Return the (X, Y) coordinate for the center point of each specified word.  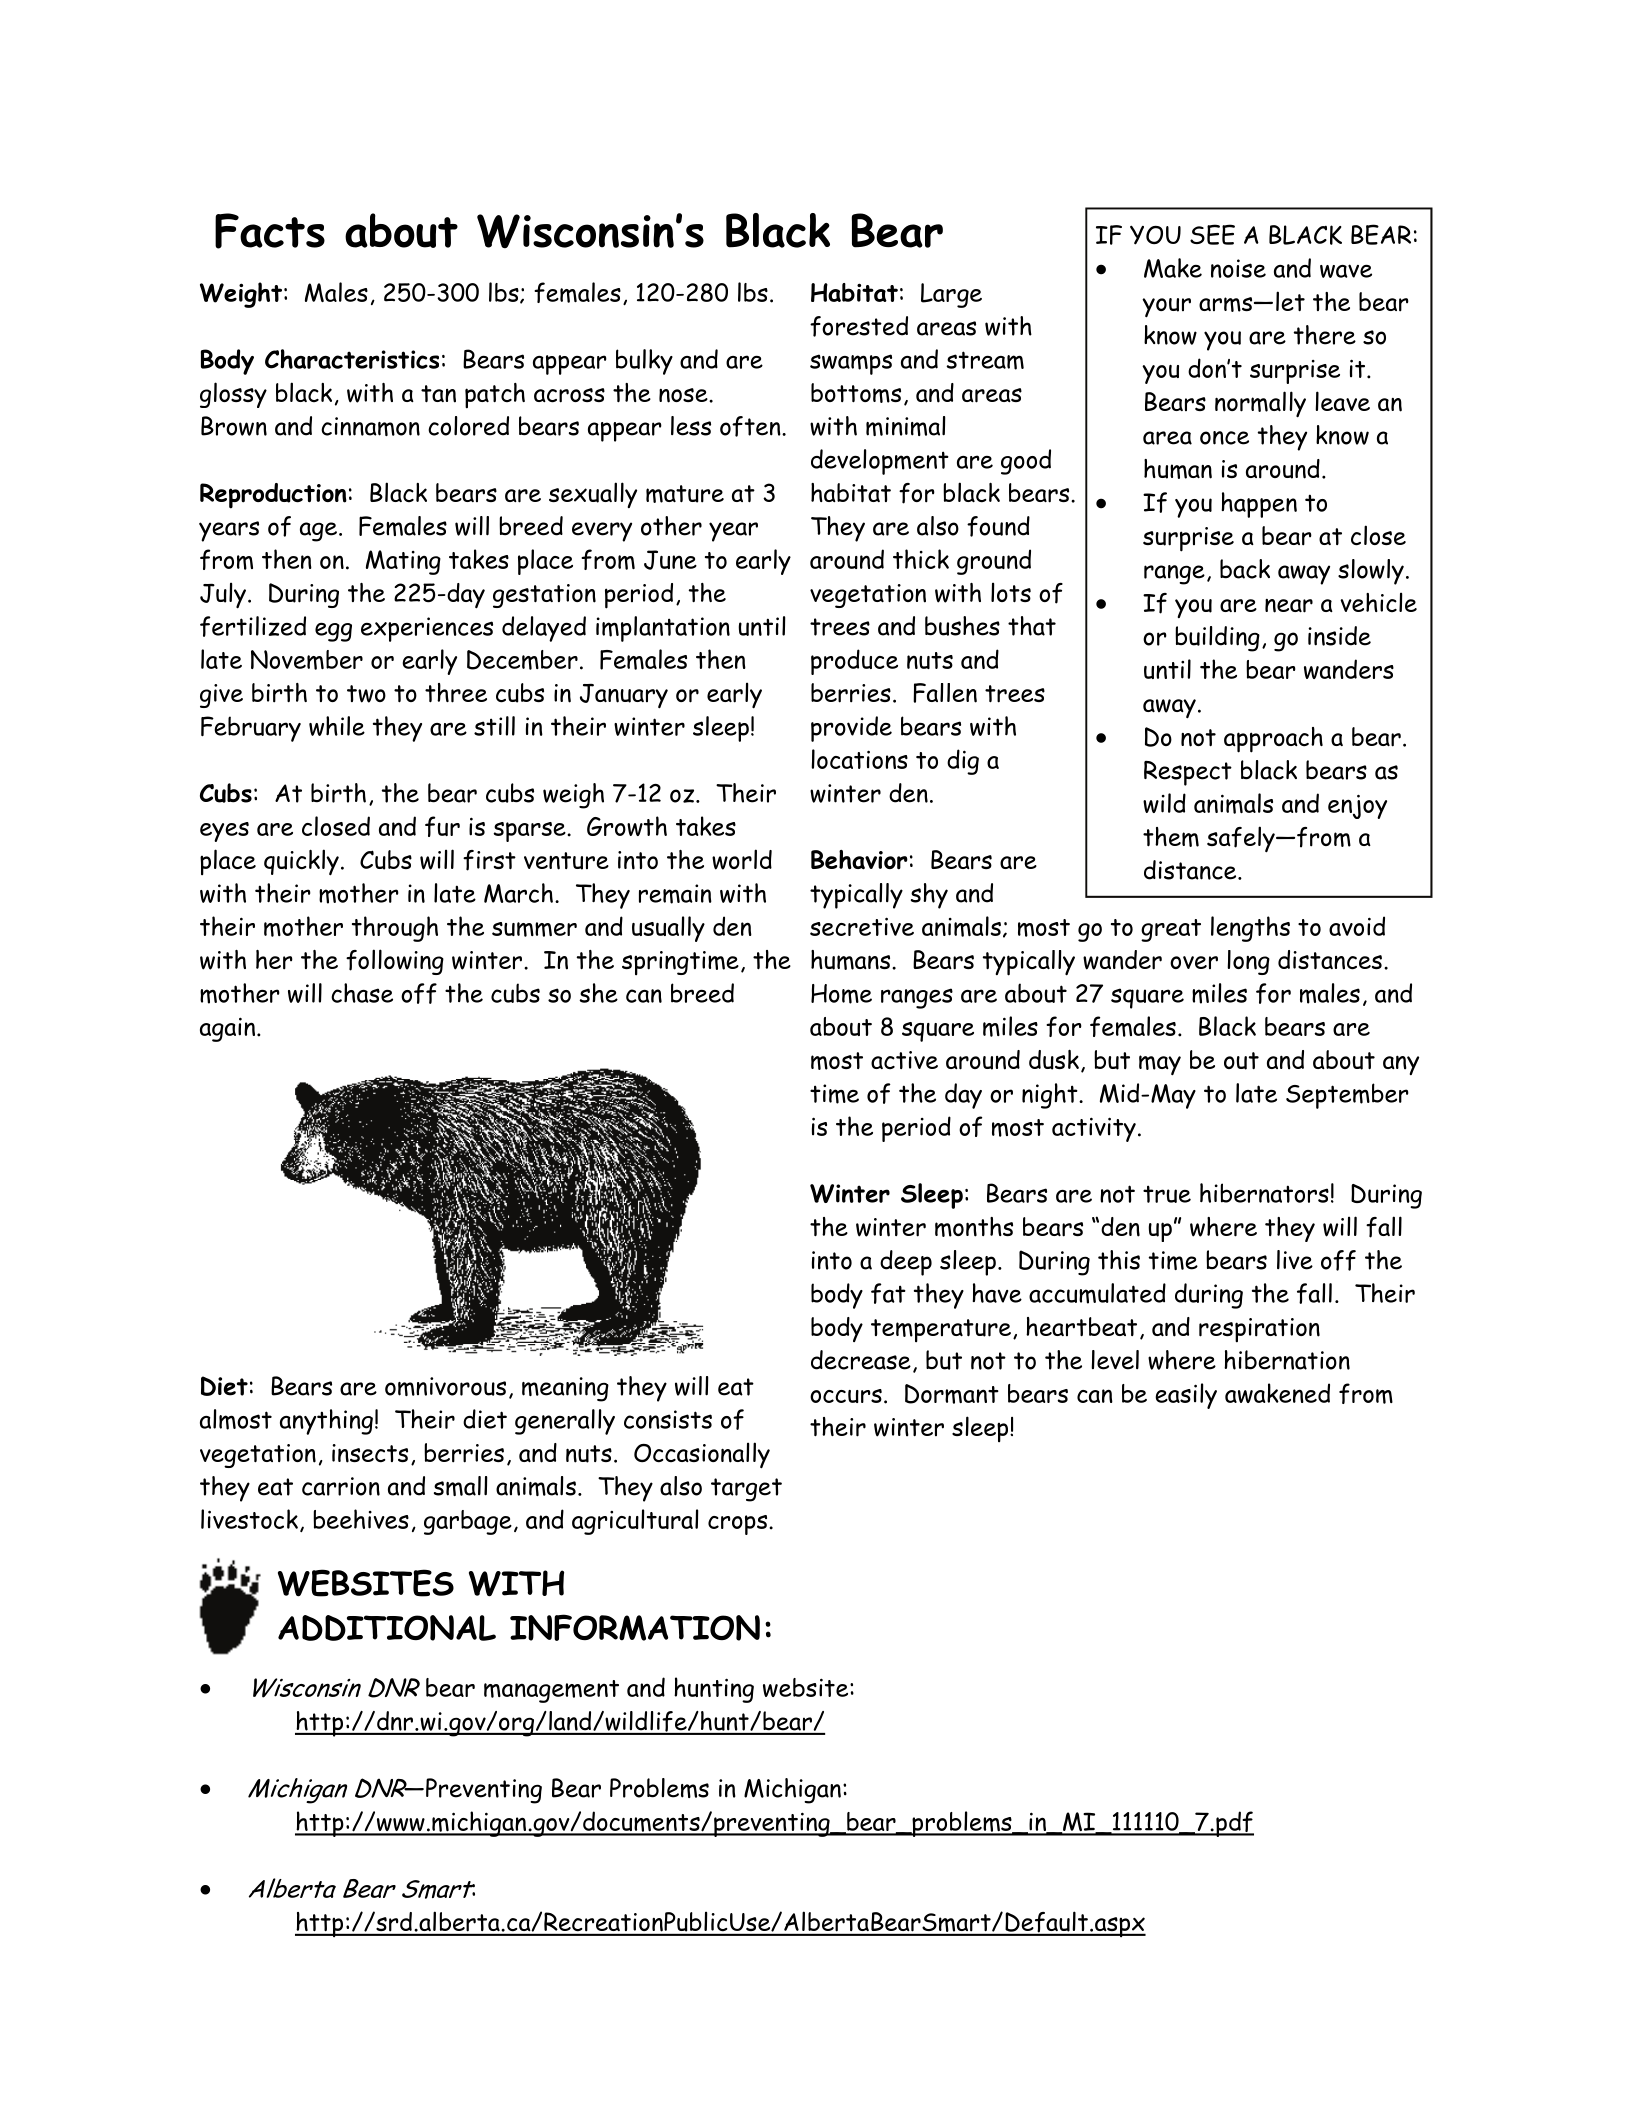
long (1248, 962)
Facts (270, 231)
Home (841, 994)
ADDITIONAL (387, 1628)
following (395, 962)
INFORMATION (635, 1627)
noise (1238, 268)
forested (859, 326)
